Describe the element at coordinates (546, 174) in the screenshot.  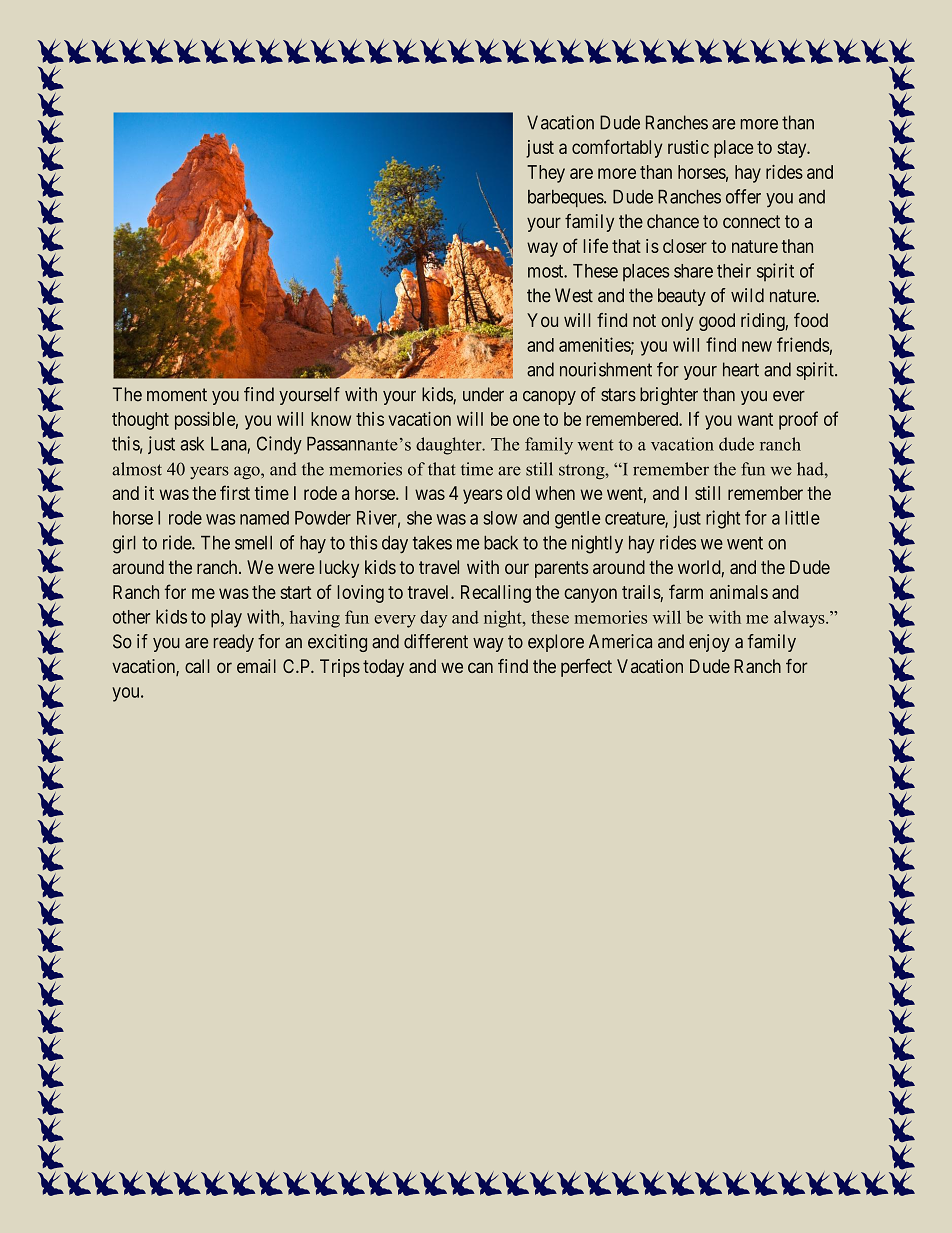
I see `They` at that location.
